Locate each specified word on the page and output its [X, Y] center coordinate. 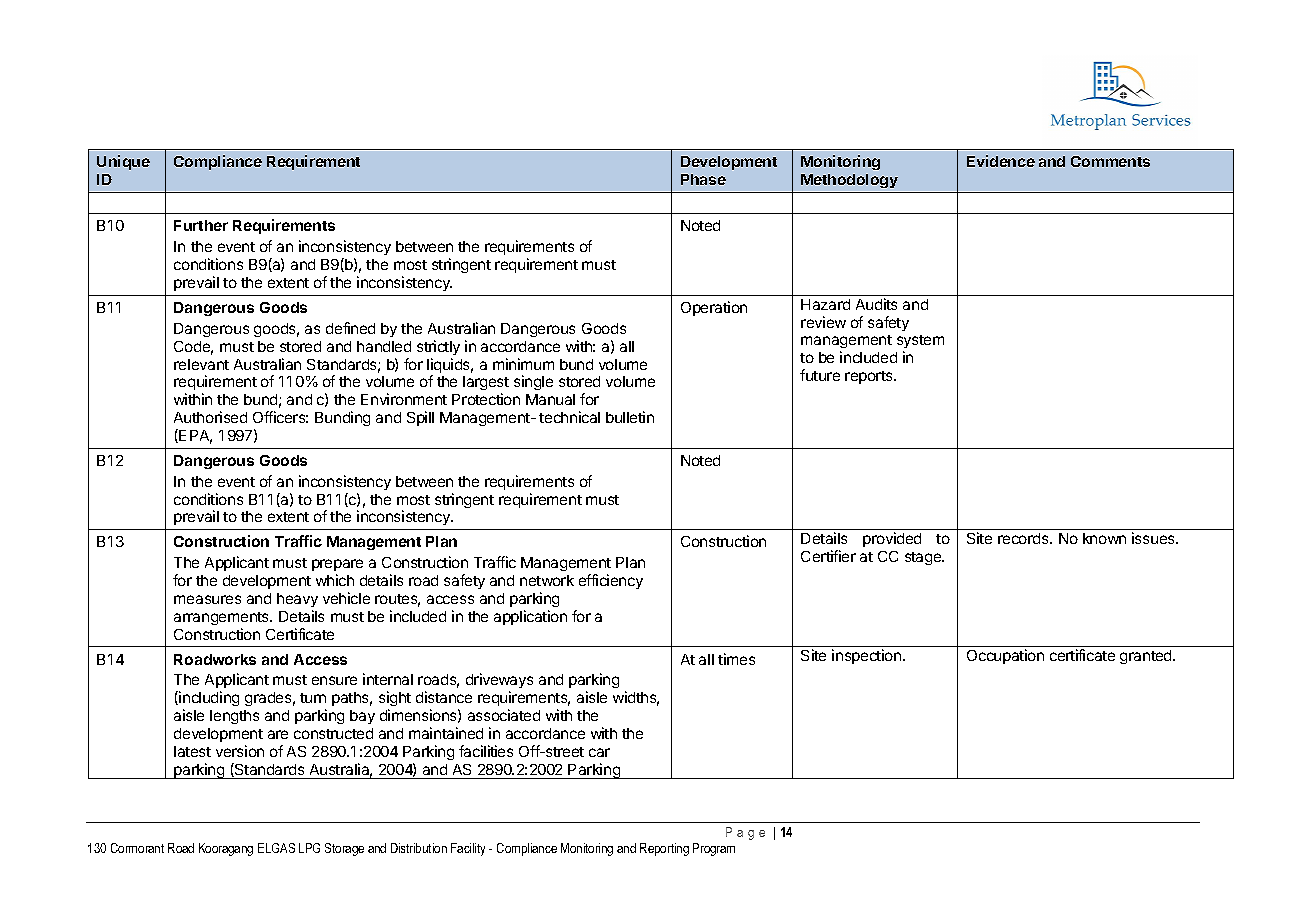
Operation [714, 308]
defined [350, 328]
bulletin [630, 417]
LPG [309, 848]
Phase [703, 179]
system [920, 343]
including [209, 700]
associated [504, 715]
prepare [337, 565]
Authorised [210, 417]
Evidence [1001, 161]
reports [870, 377]
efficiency [611, 581]
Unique [123, 162]
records [1024, 538]
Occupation [1005, 656]
